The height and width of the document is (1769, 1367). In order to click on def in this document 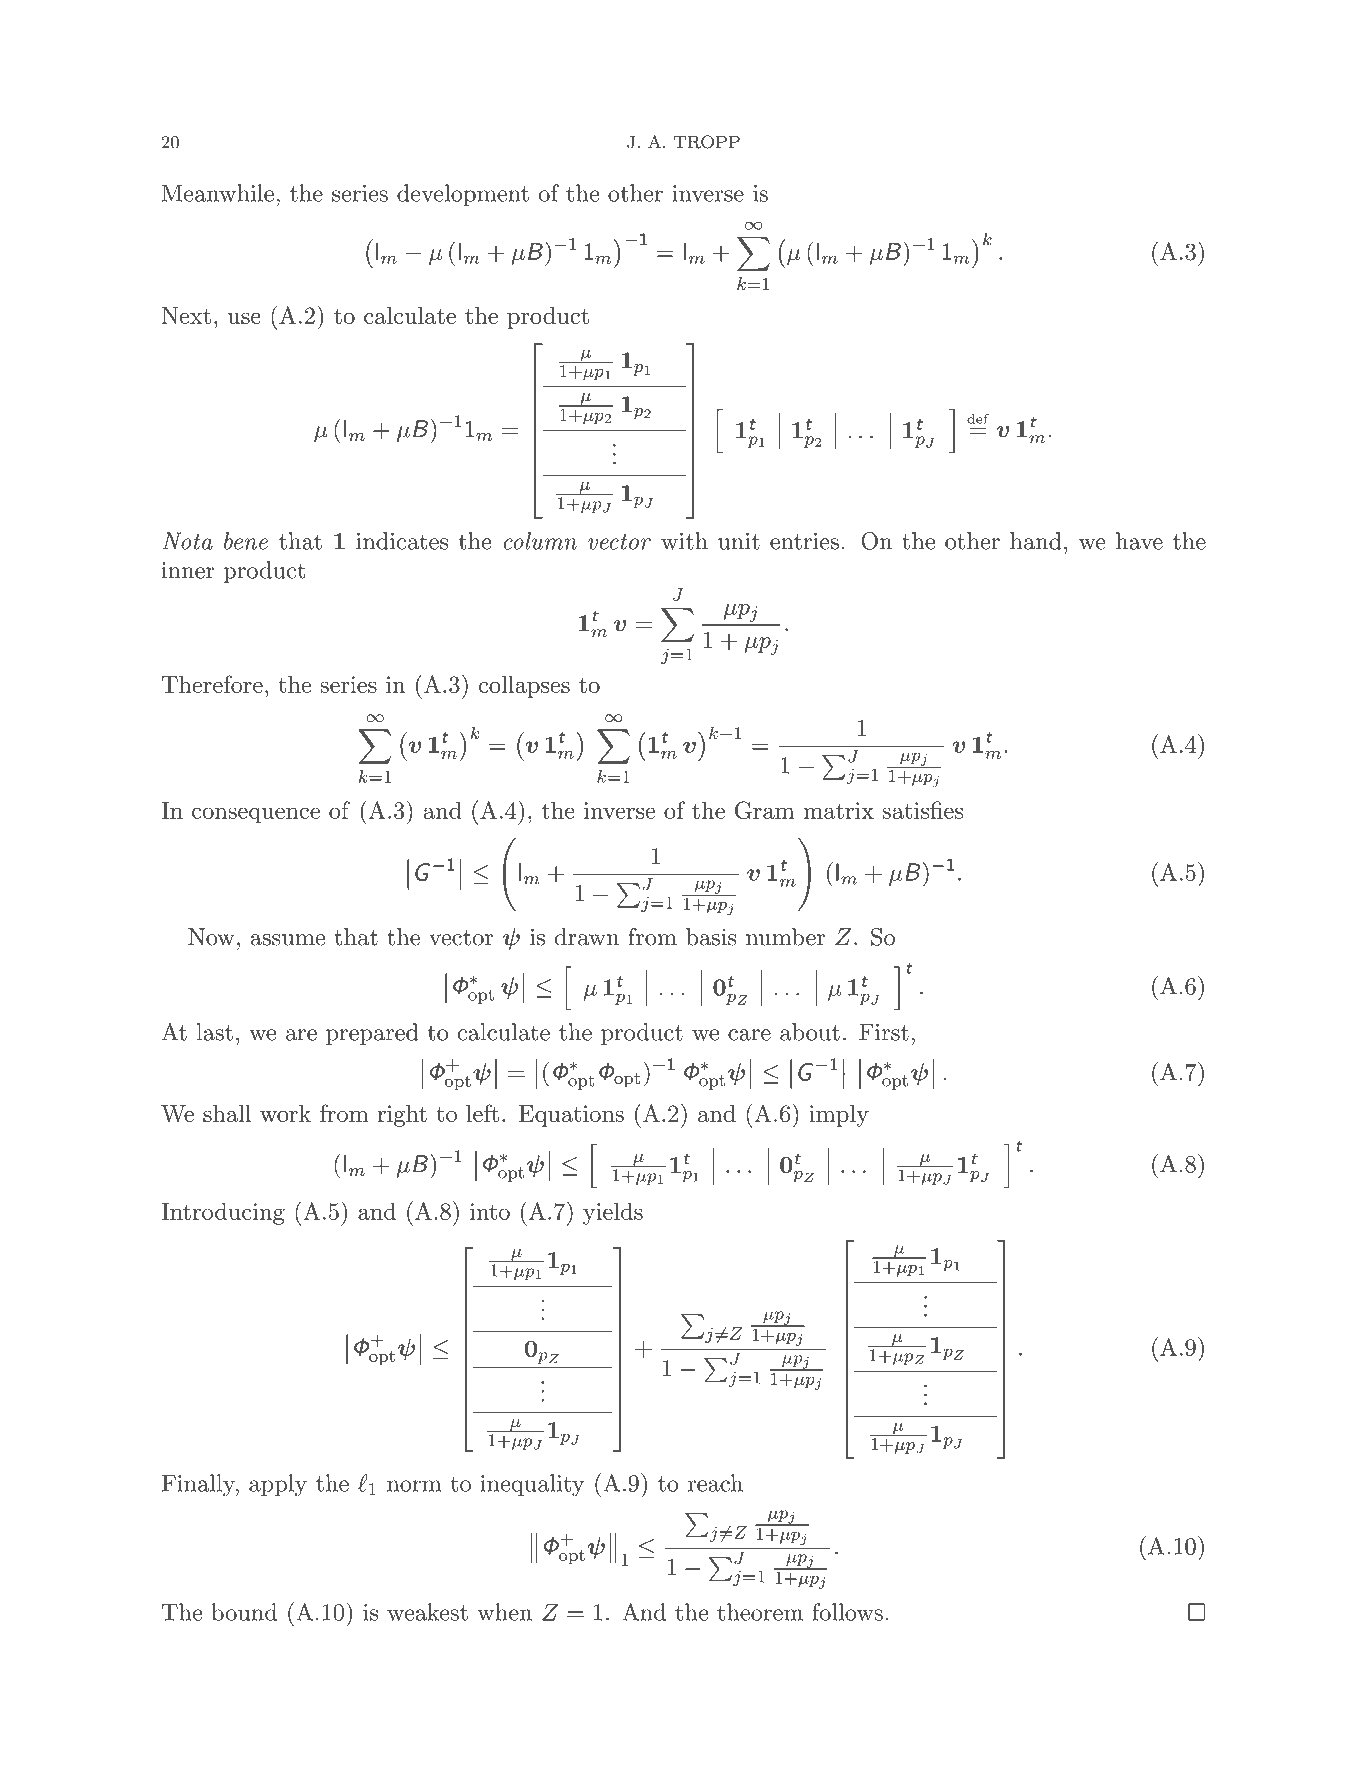, I will do `click(978, 419)`.
